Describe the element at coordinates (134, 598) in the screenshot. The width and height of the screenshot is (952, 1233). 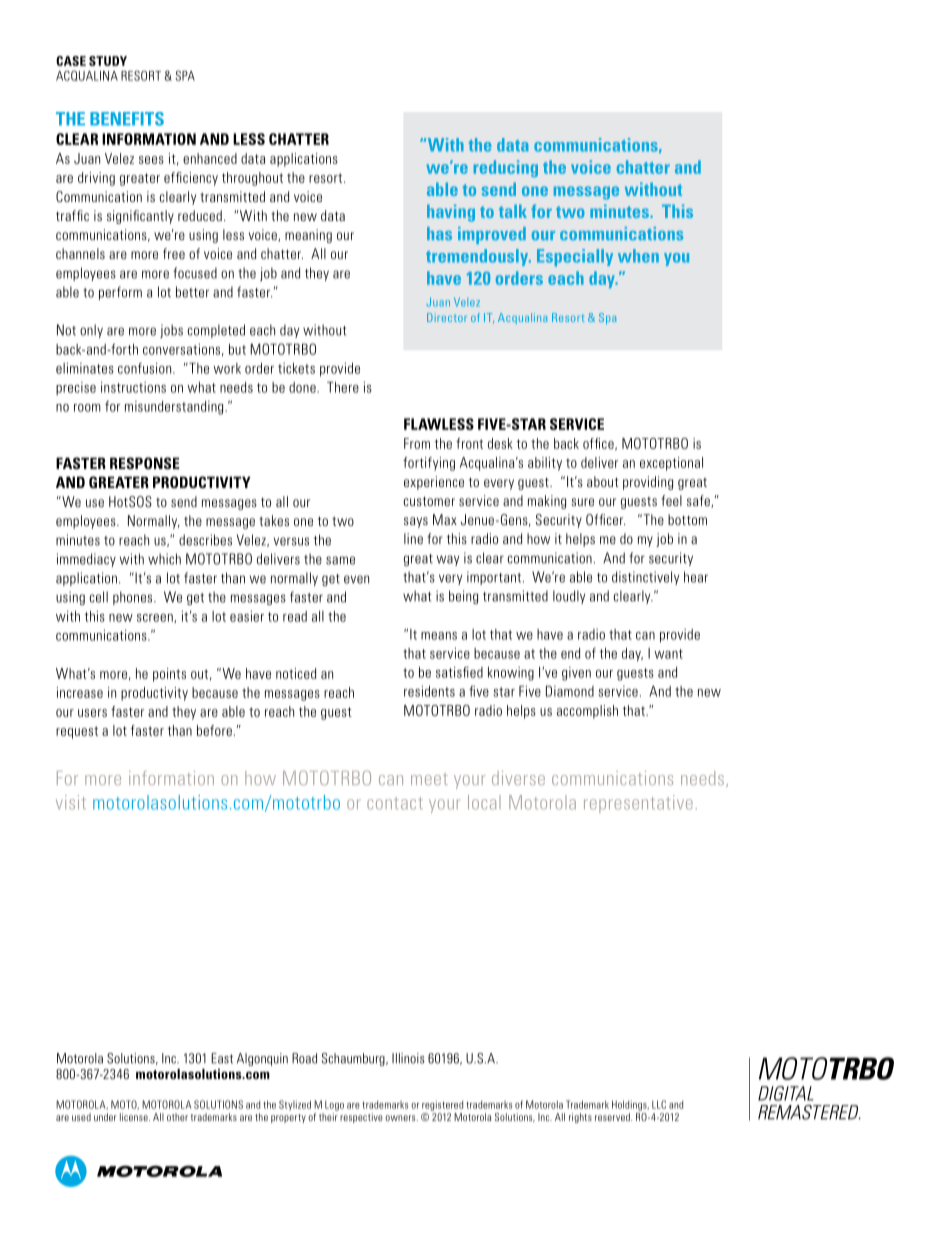
I see `phones` at that location.
